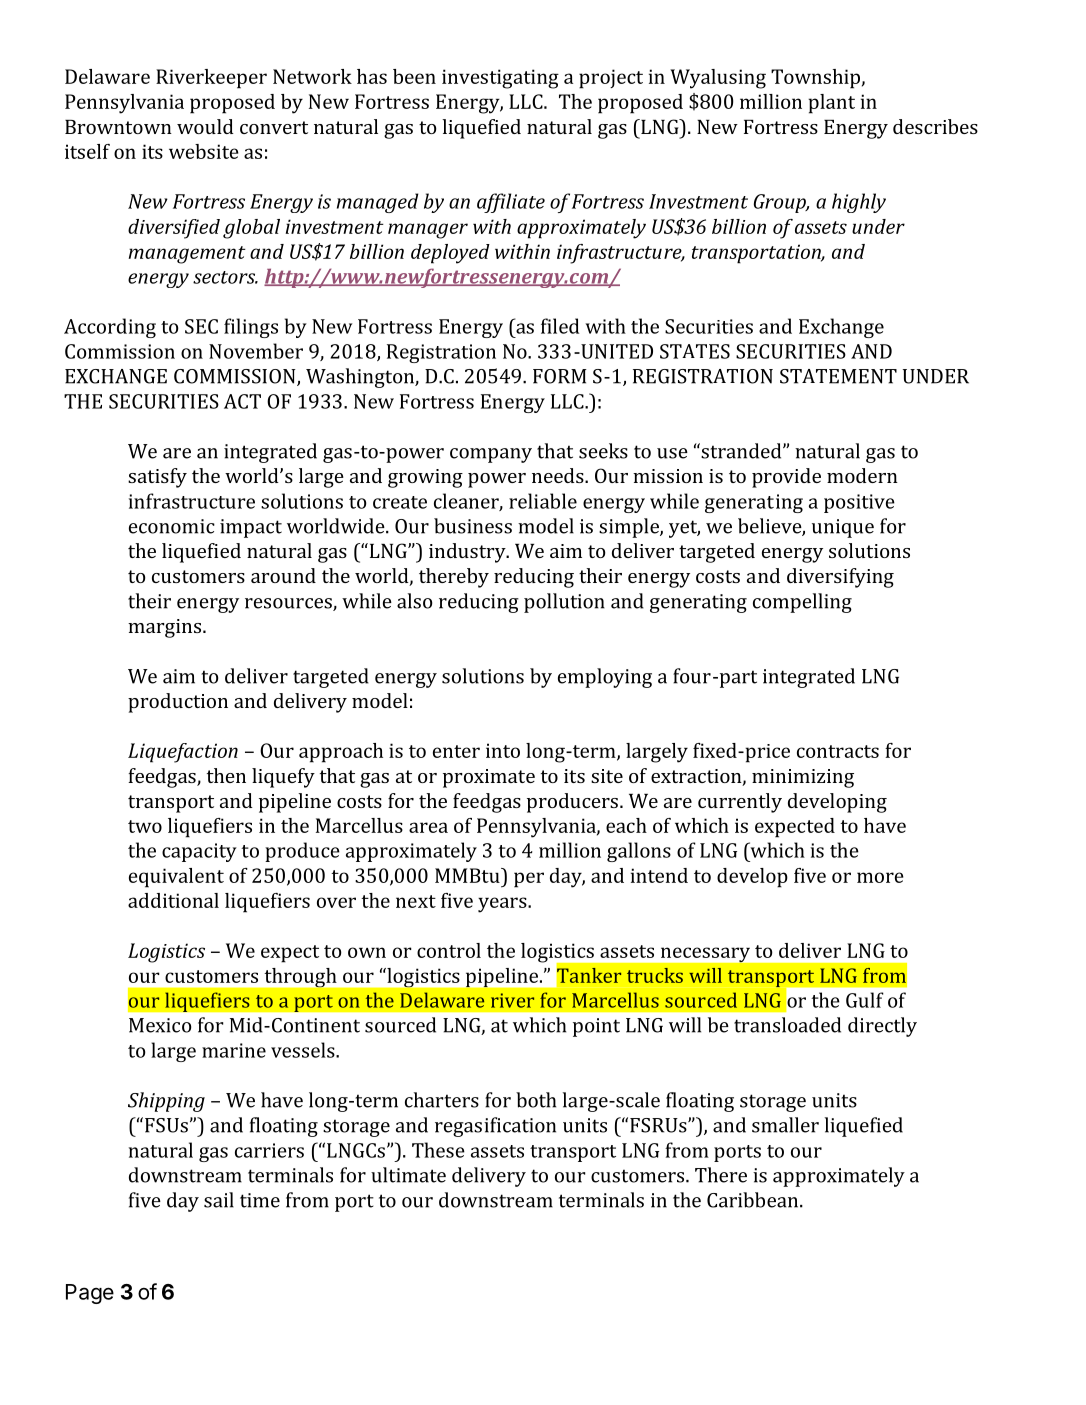 This screenshot has height=1405, width=1086. What do you see at coordinates (838, 751) in the screenshot?
I see `contracts` at bounding box center [838, 751].
